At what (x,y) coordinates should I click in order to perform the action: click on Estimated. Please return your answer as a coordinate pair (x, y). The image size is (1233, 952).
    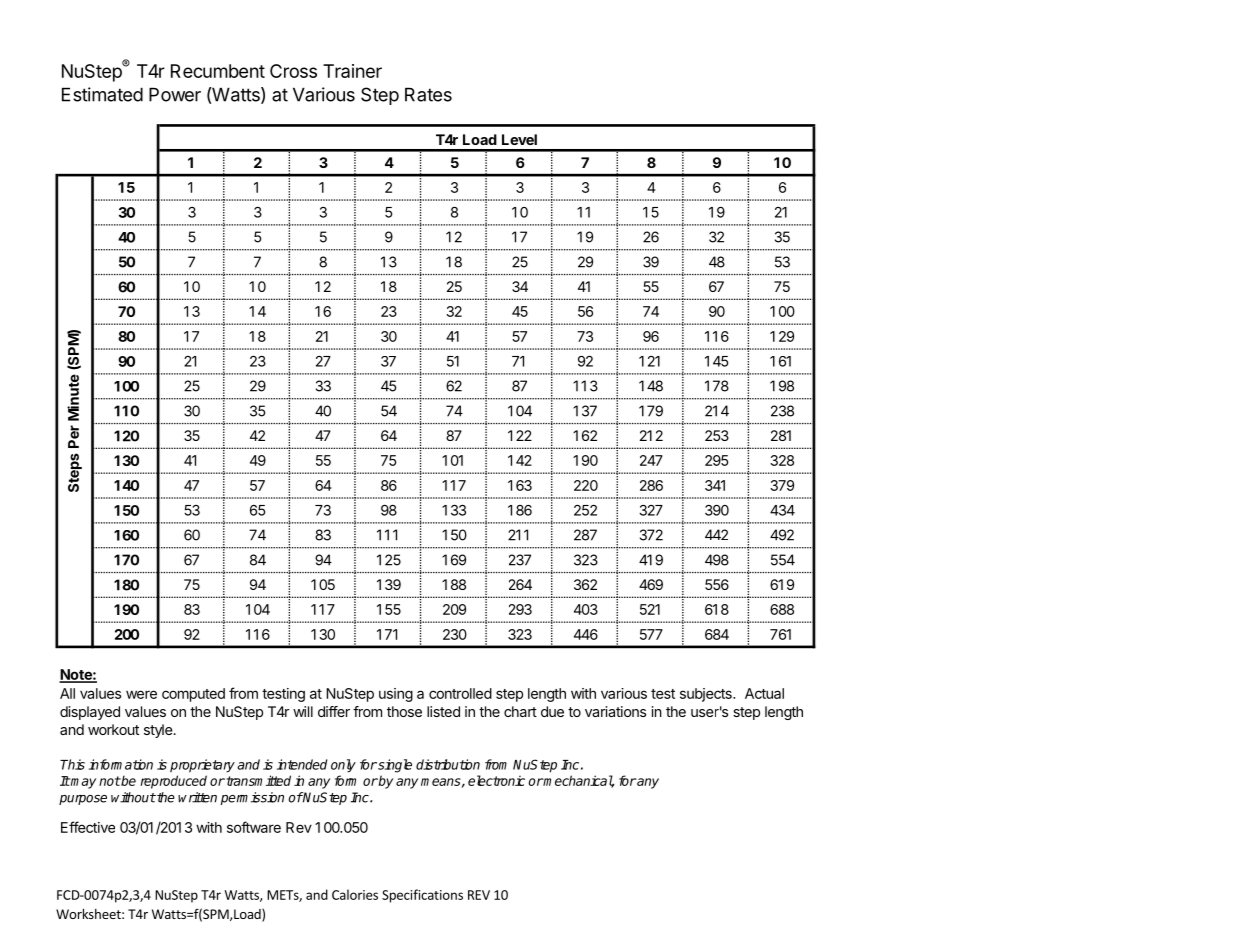
    Looking at the image, I should click on (102, 94).
